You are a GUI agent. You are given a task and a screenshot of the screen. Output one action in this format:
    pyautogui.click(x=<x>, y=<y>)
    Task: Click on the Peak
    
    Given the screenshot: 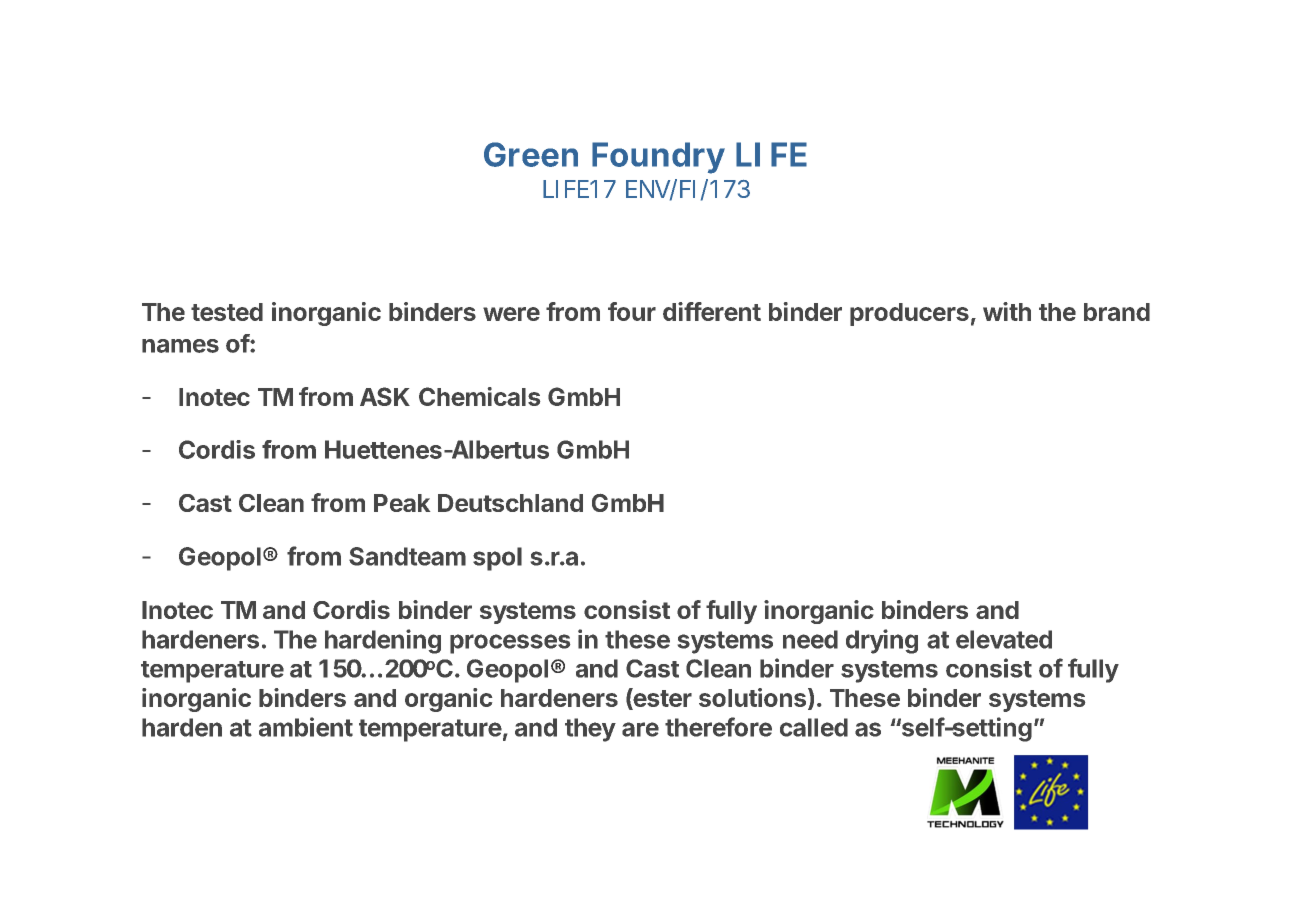 What is the action you would take?
    pyautogui.click(x=402, y=503)
